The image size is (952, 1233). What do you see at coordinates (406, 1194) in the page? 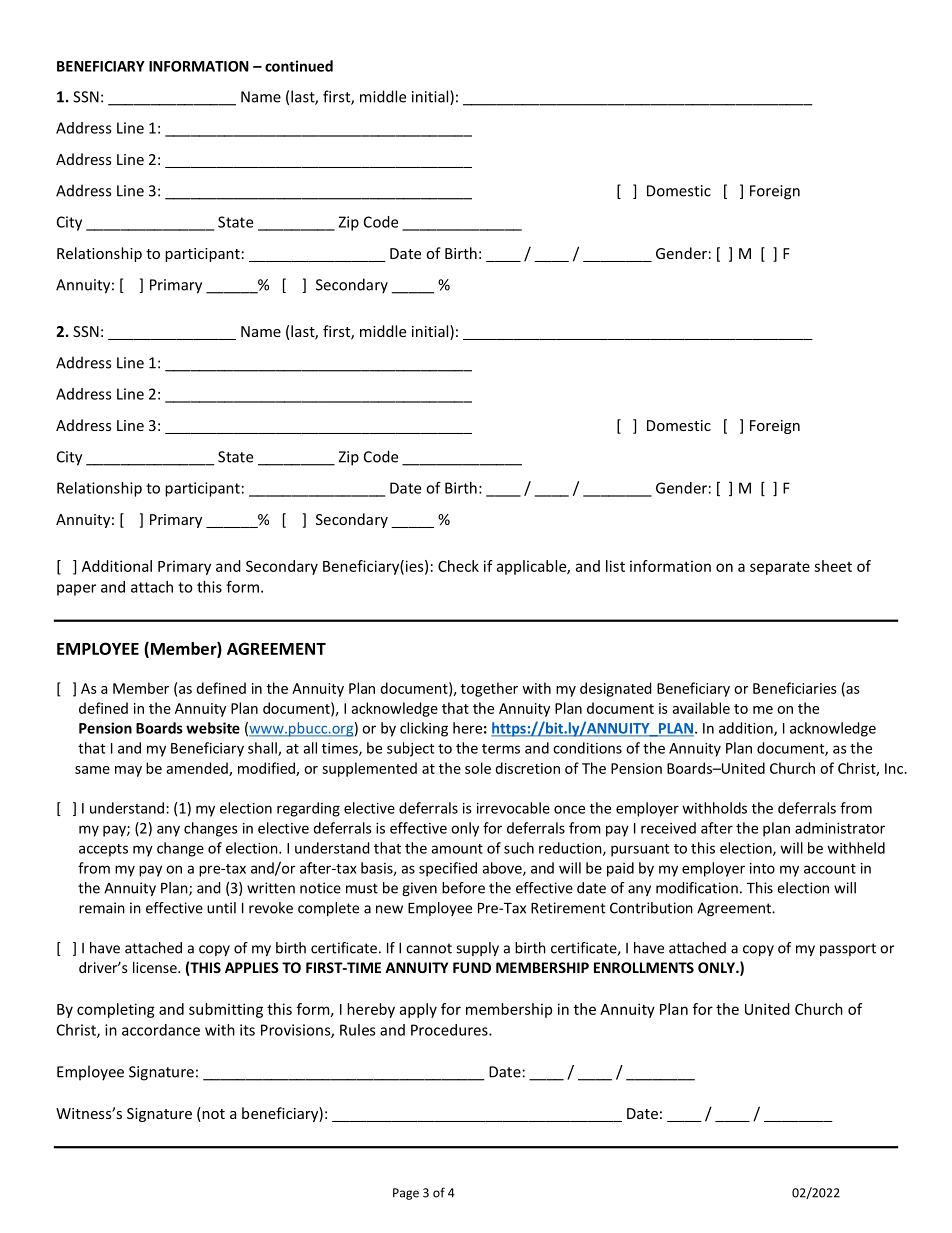
I see `Page` at bounding box center [406, 1194].
